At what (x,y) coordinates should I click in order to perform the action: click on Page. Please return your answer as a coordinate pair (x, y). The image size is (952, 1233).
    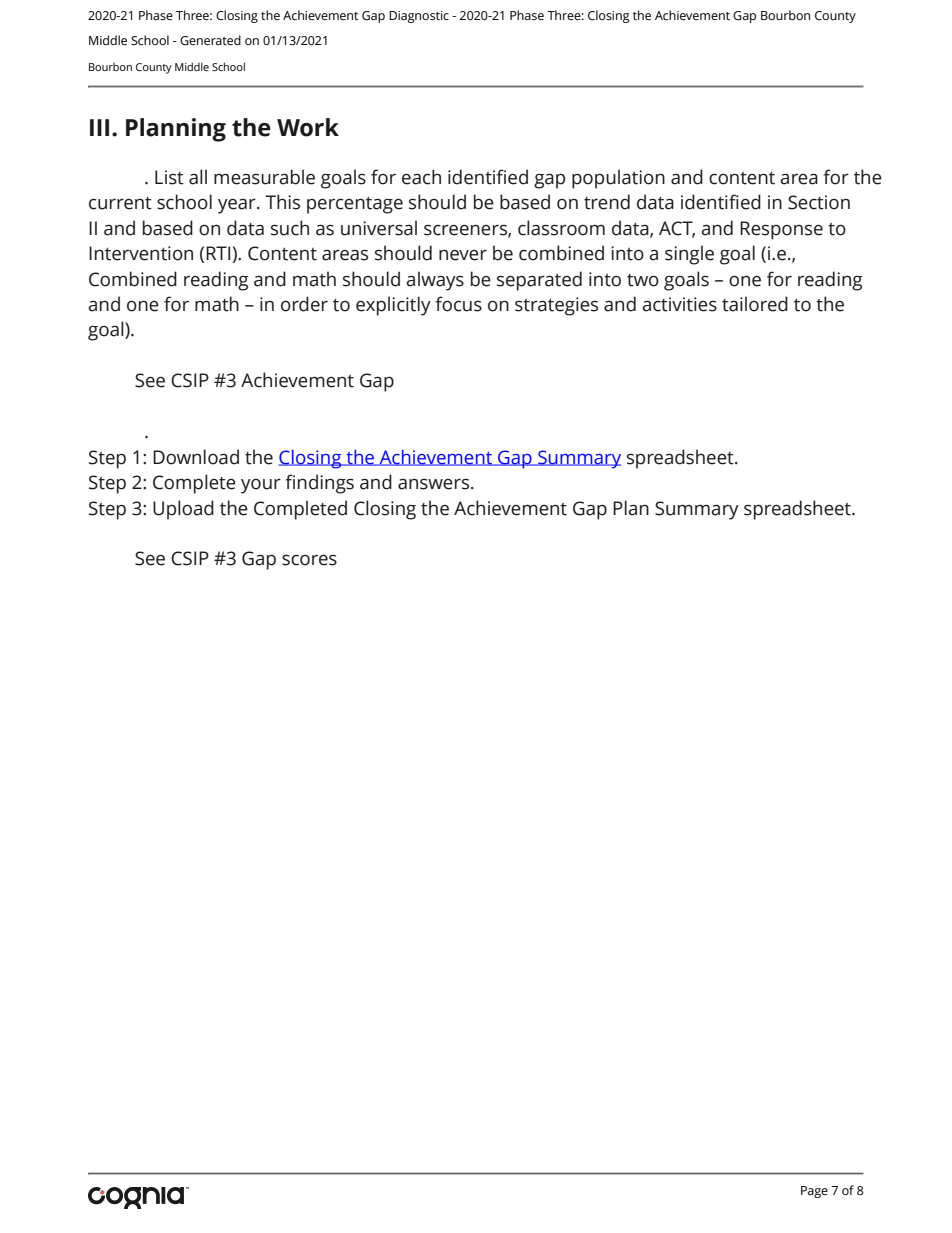
    Looking at the image, I should click on (814, 1192).
